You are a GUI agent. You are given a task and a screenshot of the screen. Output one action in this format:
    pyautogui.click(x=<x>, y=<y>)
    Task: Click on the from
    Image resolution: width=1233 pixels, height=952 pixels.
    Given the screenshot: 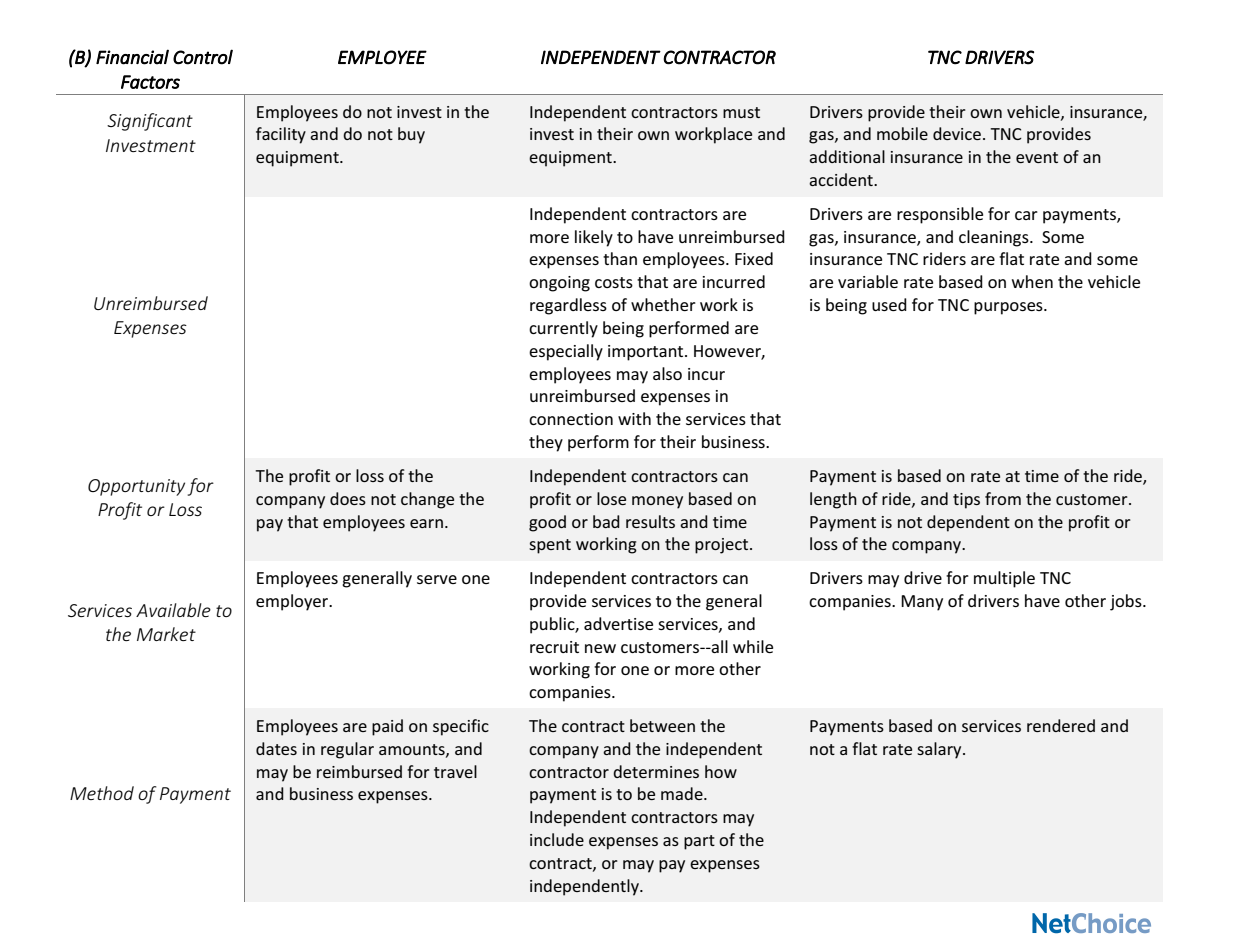 What is the action you would take?
    pyautogui.click(x=1003, y=498)
